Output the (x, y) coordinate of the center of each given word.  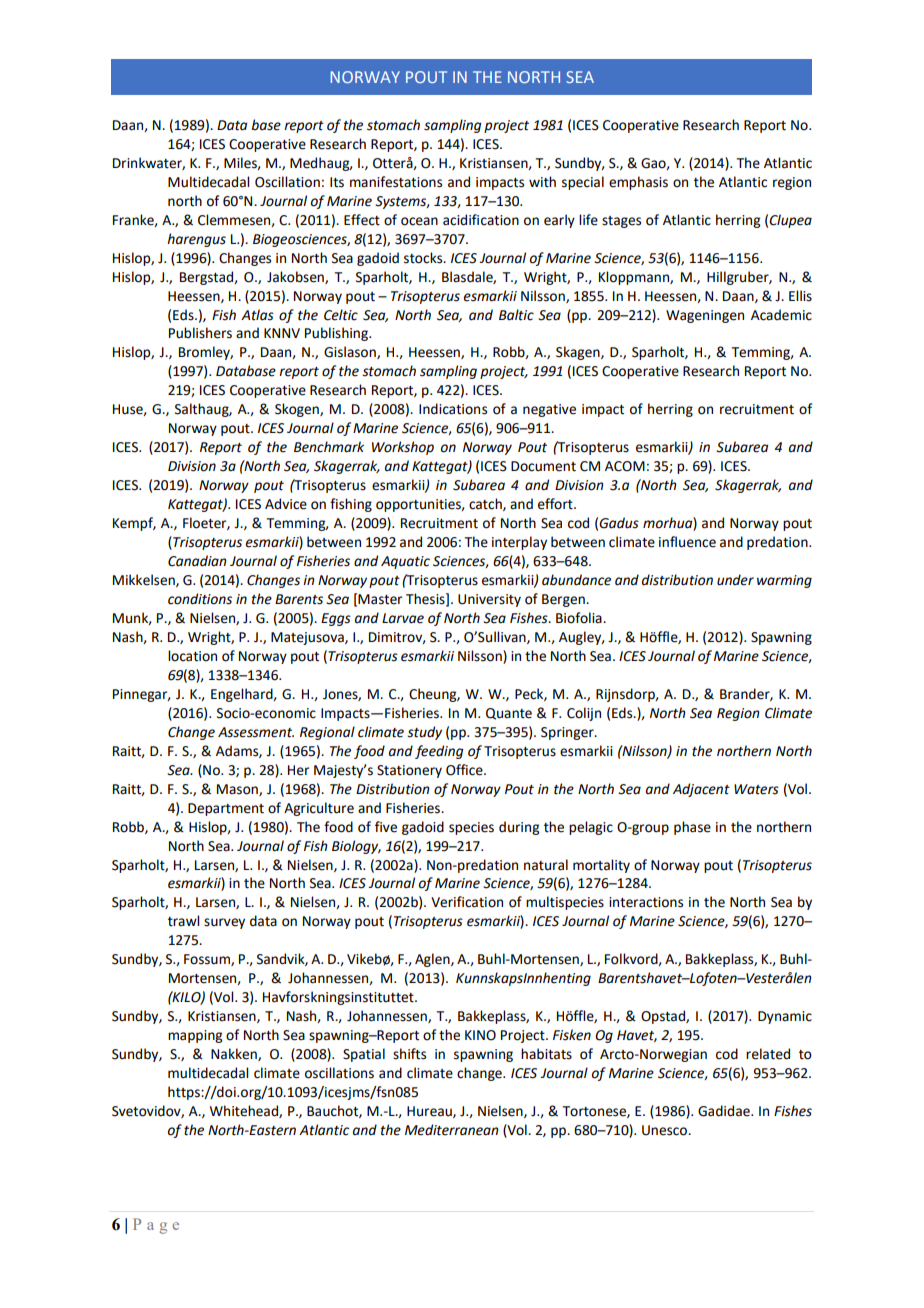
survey (224, 923)
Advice (286, 504)
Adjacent (701, 790)
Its (337, 182)
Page (156, 1226)
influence (687, 542)
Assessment (256, 732)
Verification (467, 902)
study (424, 733)
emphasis (638, 183)
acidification (481, 220)
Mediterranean (452, 1130)
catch (486, 504)
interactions (646, 902)
